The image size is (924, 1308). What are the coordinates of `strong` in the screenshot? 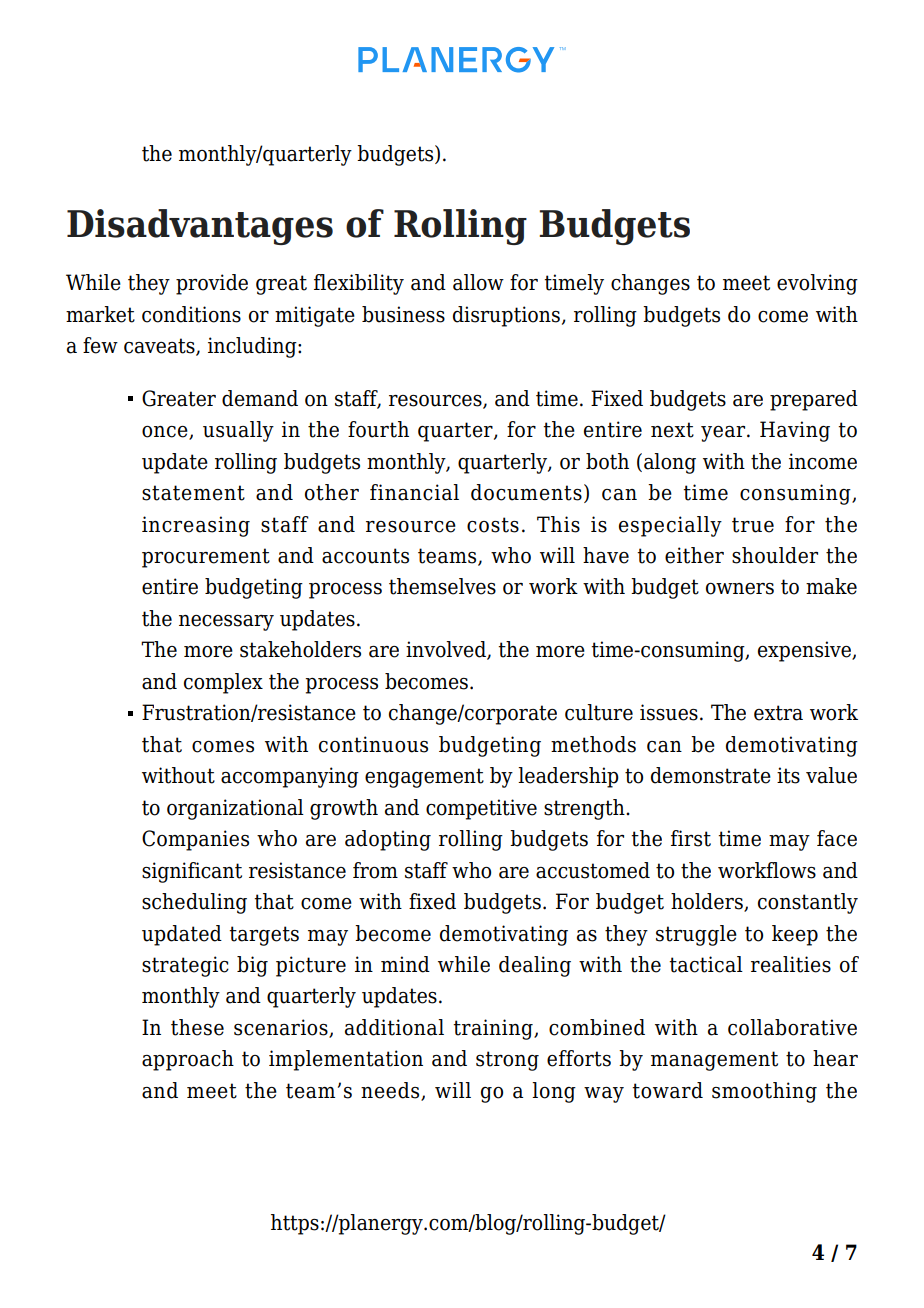 It's located at (507, 1061).
